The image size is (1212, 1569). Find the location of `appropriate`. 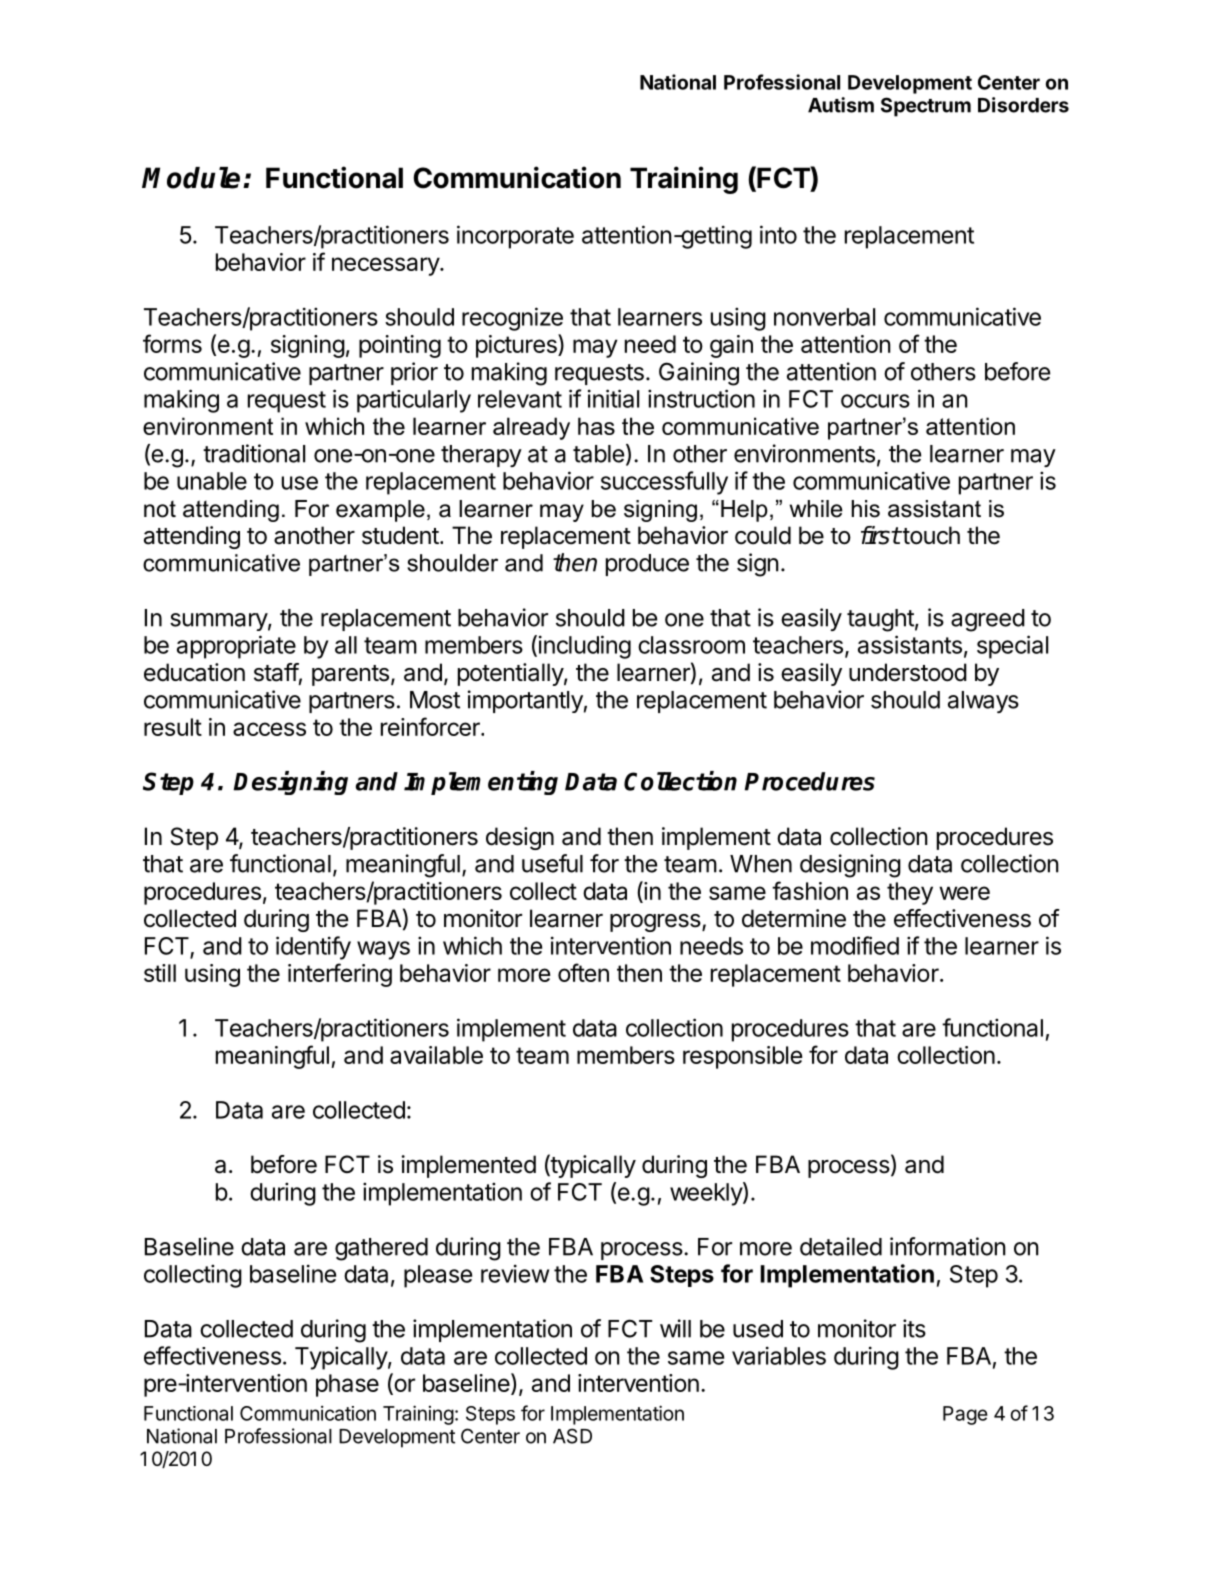

appropriate is located at coordinates (236, 647).
